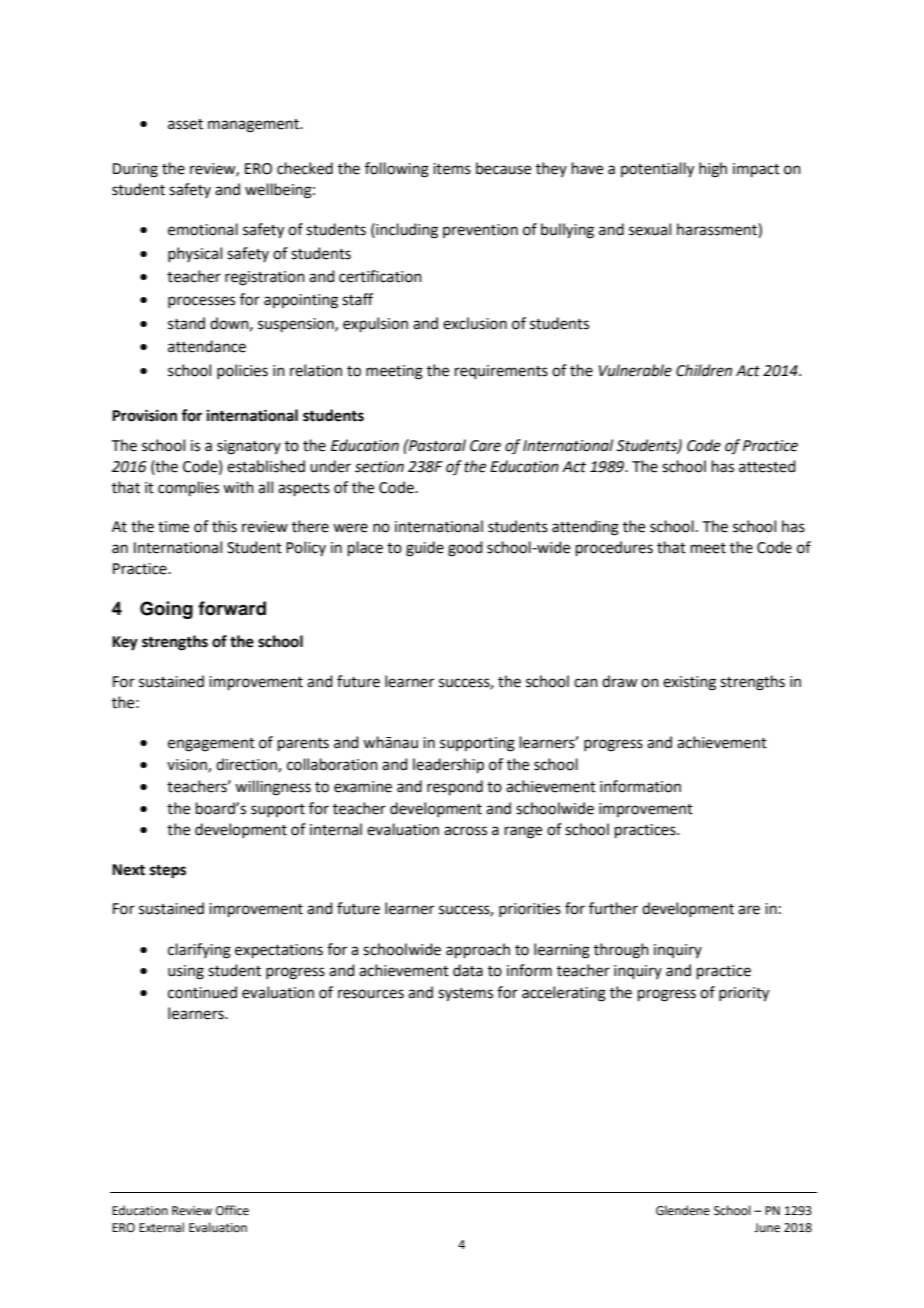  What do you see at coordinates (232, 1210) in the document?
I see `Office` at bounding box center [232, 1210].
